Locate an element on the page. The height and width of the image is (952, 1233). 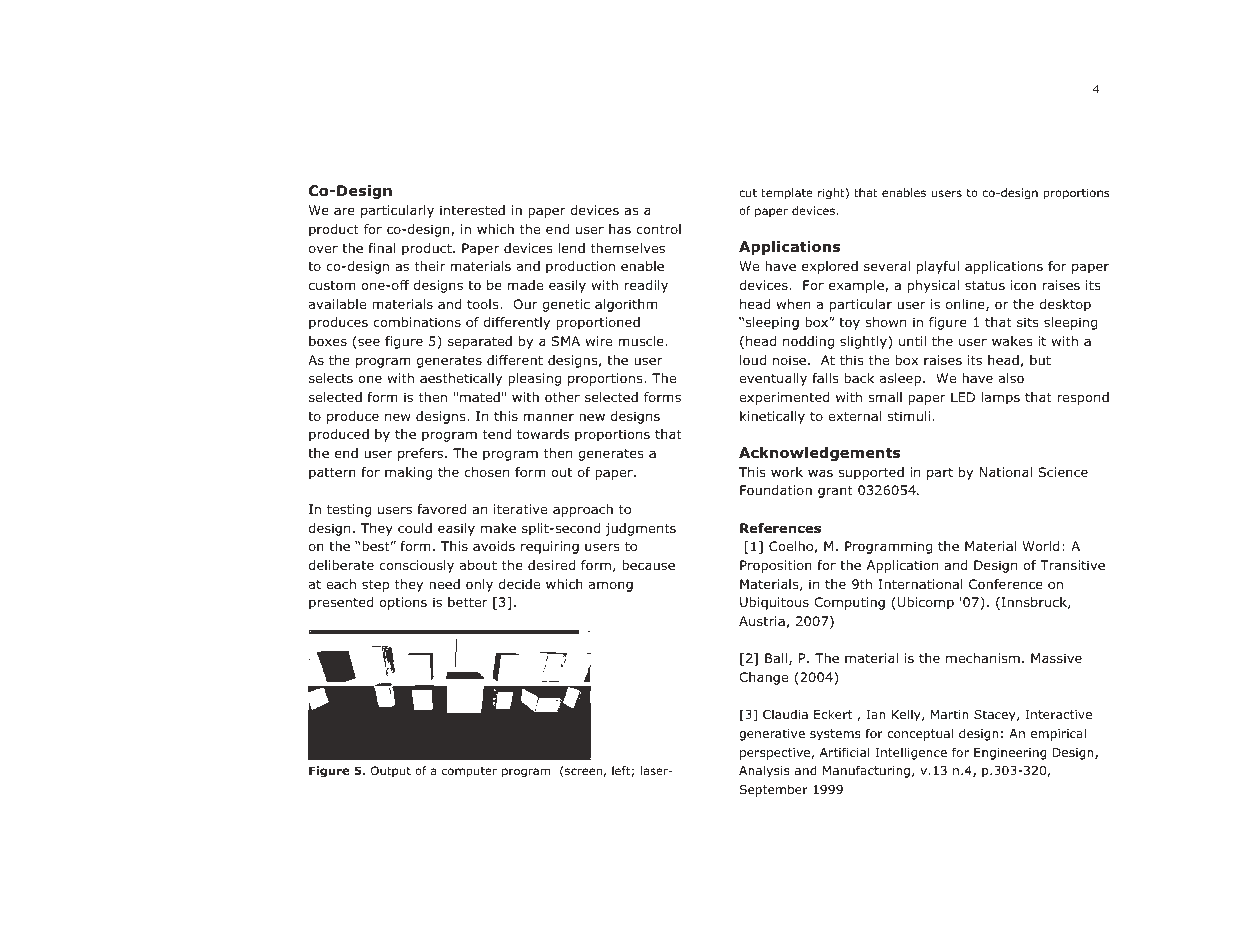
aesthetically is located at coordinates (461, 379).
